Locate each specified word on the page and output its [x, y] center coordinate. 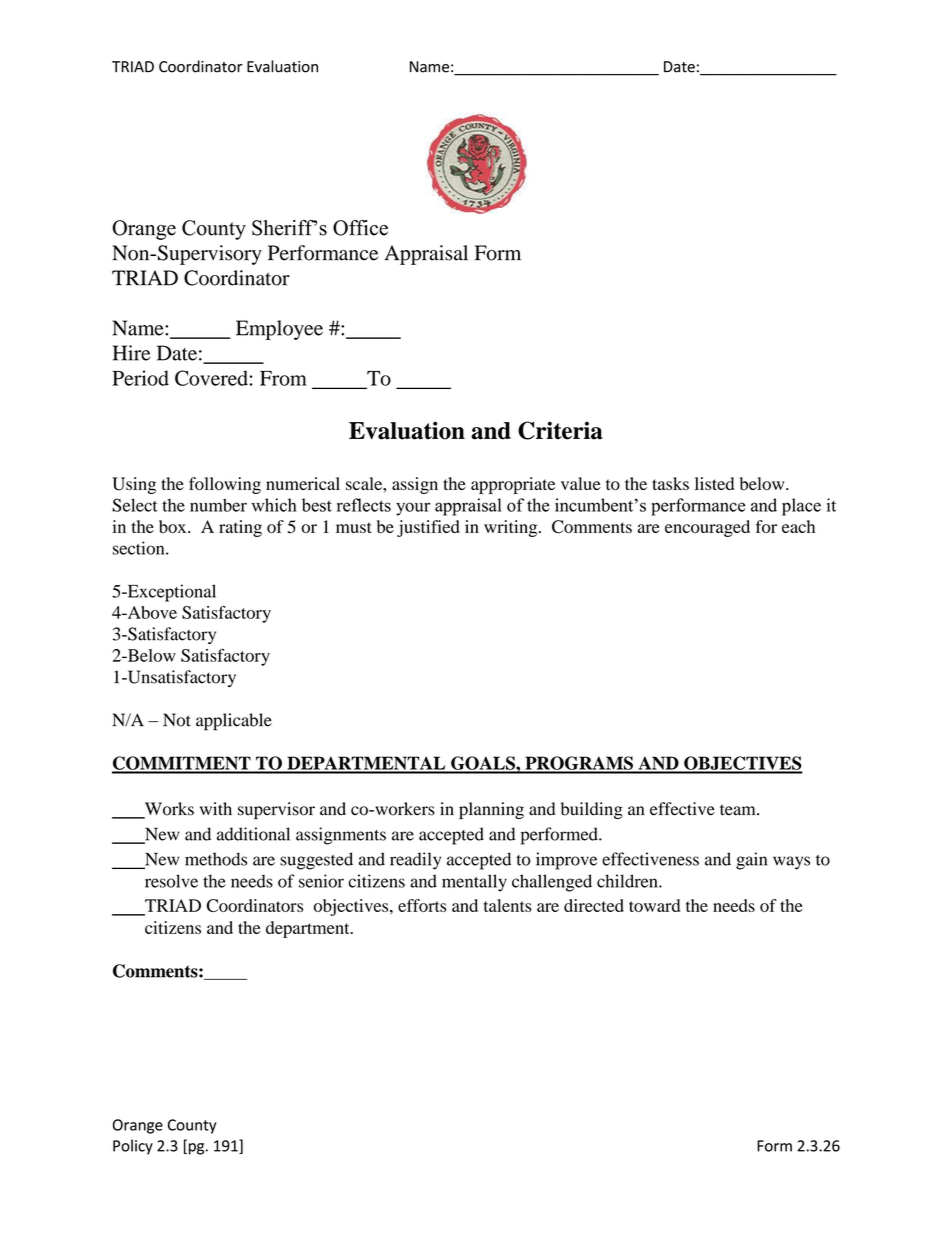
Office [360, 228]
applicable [234, 722]
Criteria [560, 430]
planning [491, 810]
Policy [133, 1147]
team [739, 810]
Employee [279, 330]
